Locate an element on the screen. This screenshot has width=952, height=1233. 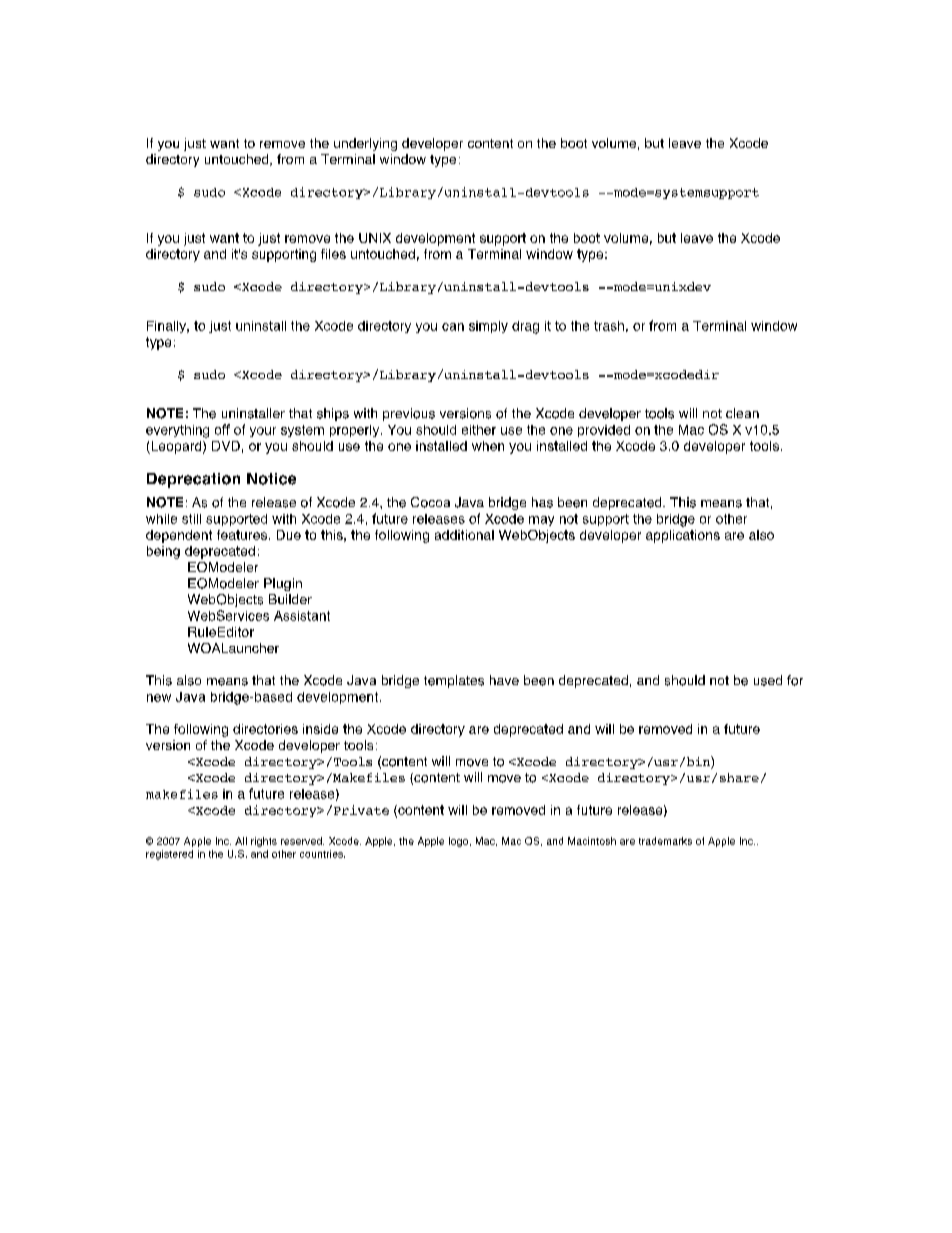
applications is located at coordinates (683, 536).
